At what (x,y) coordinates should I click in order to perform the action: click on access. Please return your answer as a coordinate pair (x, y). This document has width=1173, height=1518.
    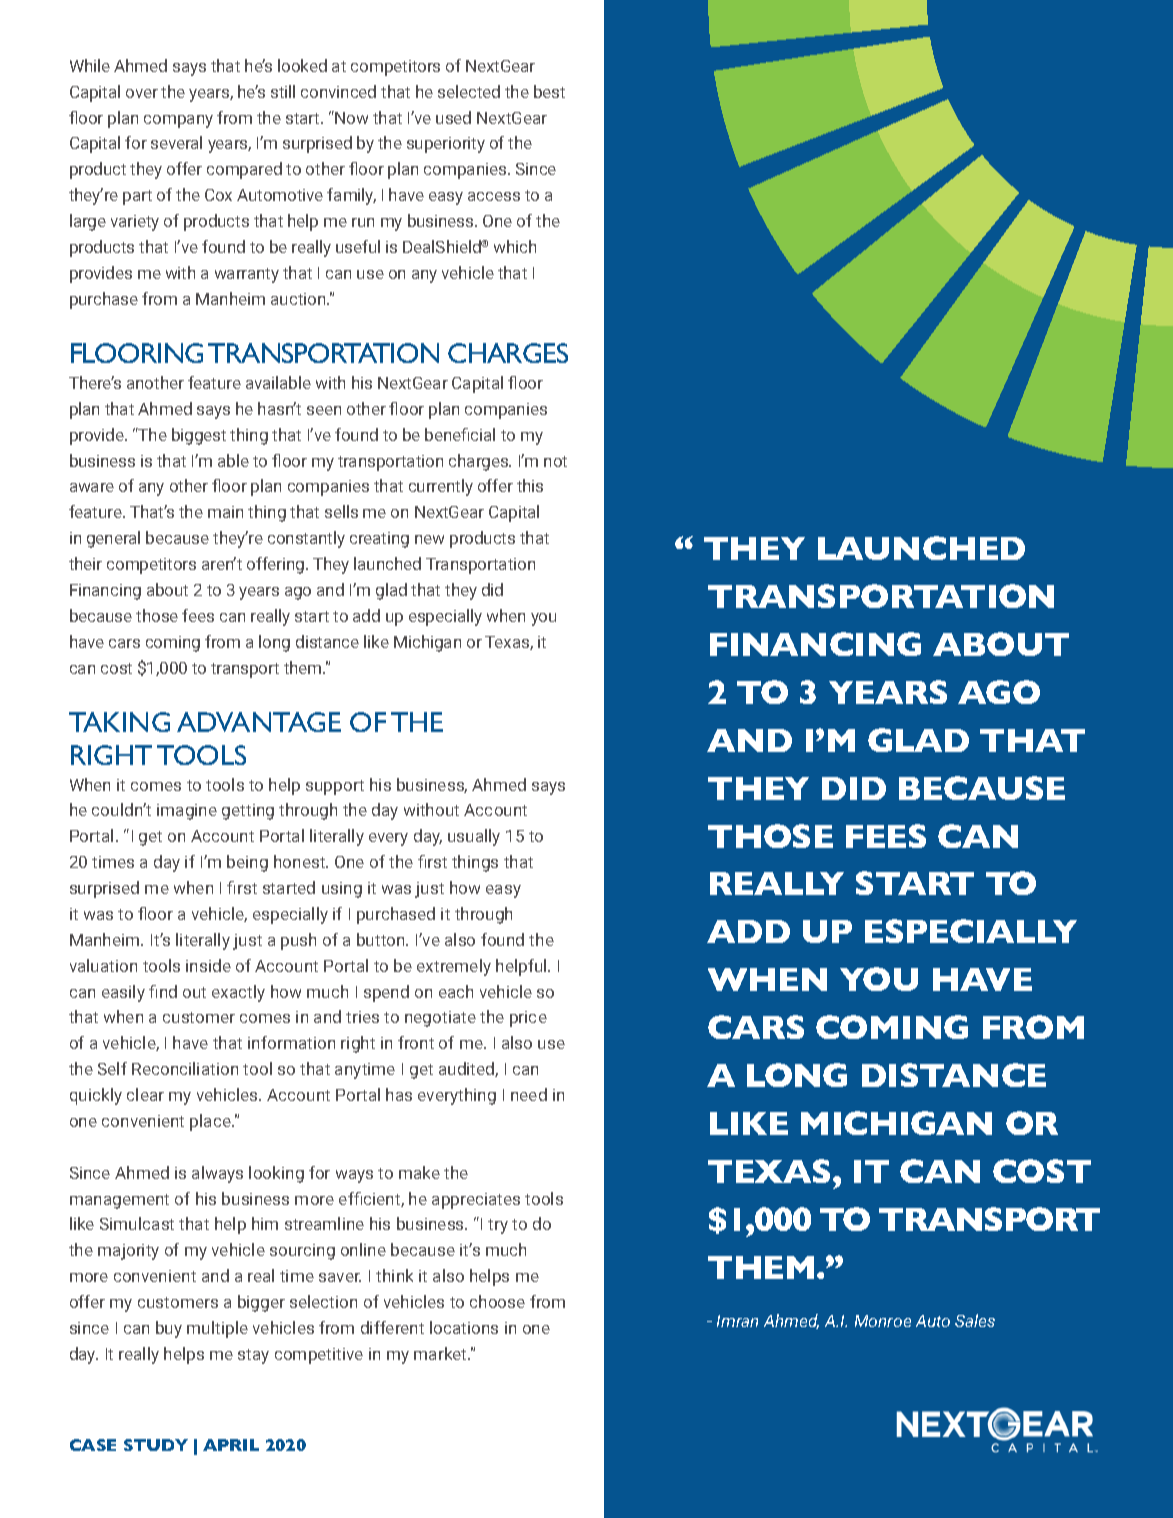
    Looking at the image, I should click on (494, 196).
